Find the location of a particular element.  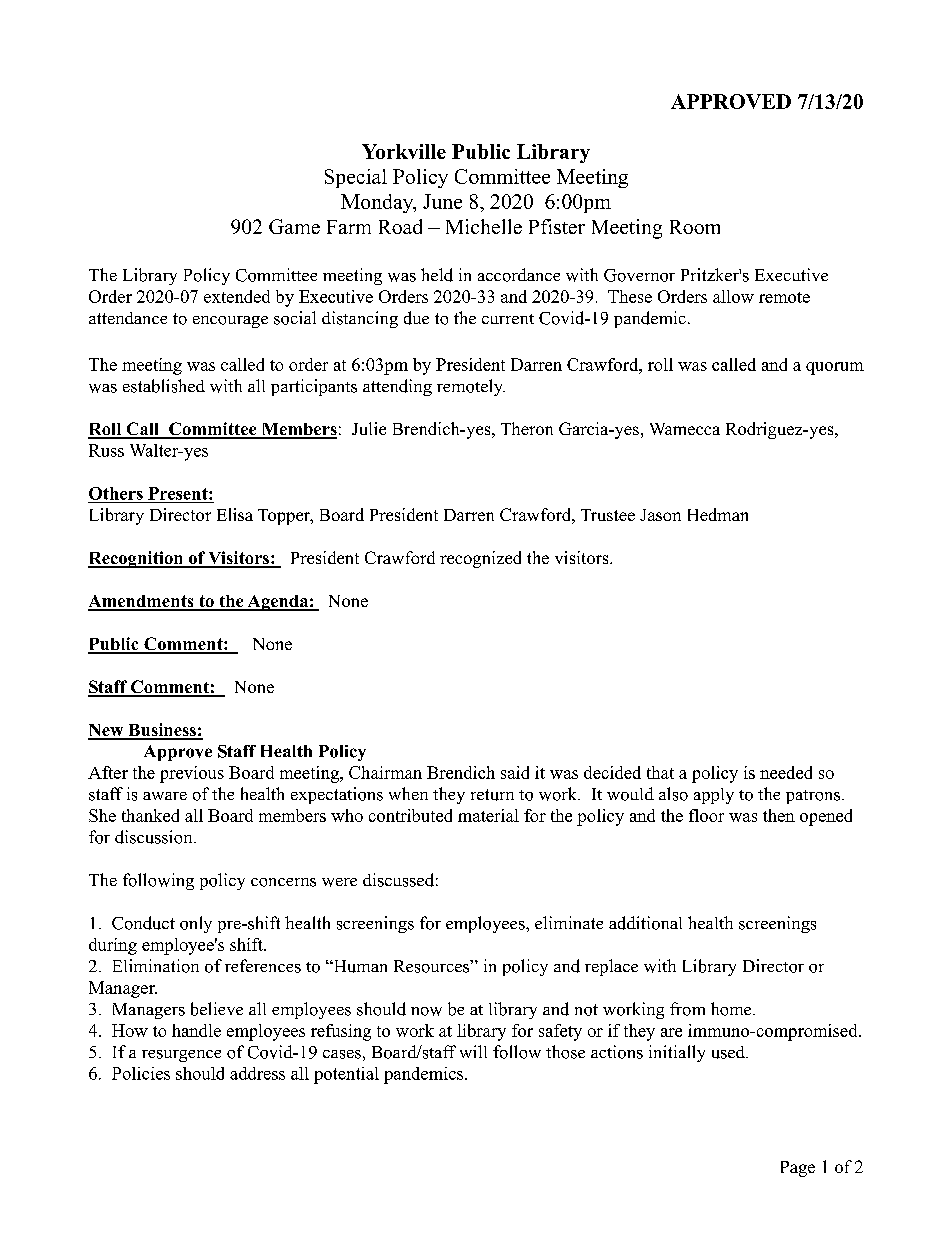

needed is located at coordinates (786, 772).
